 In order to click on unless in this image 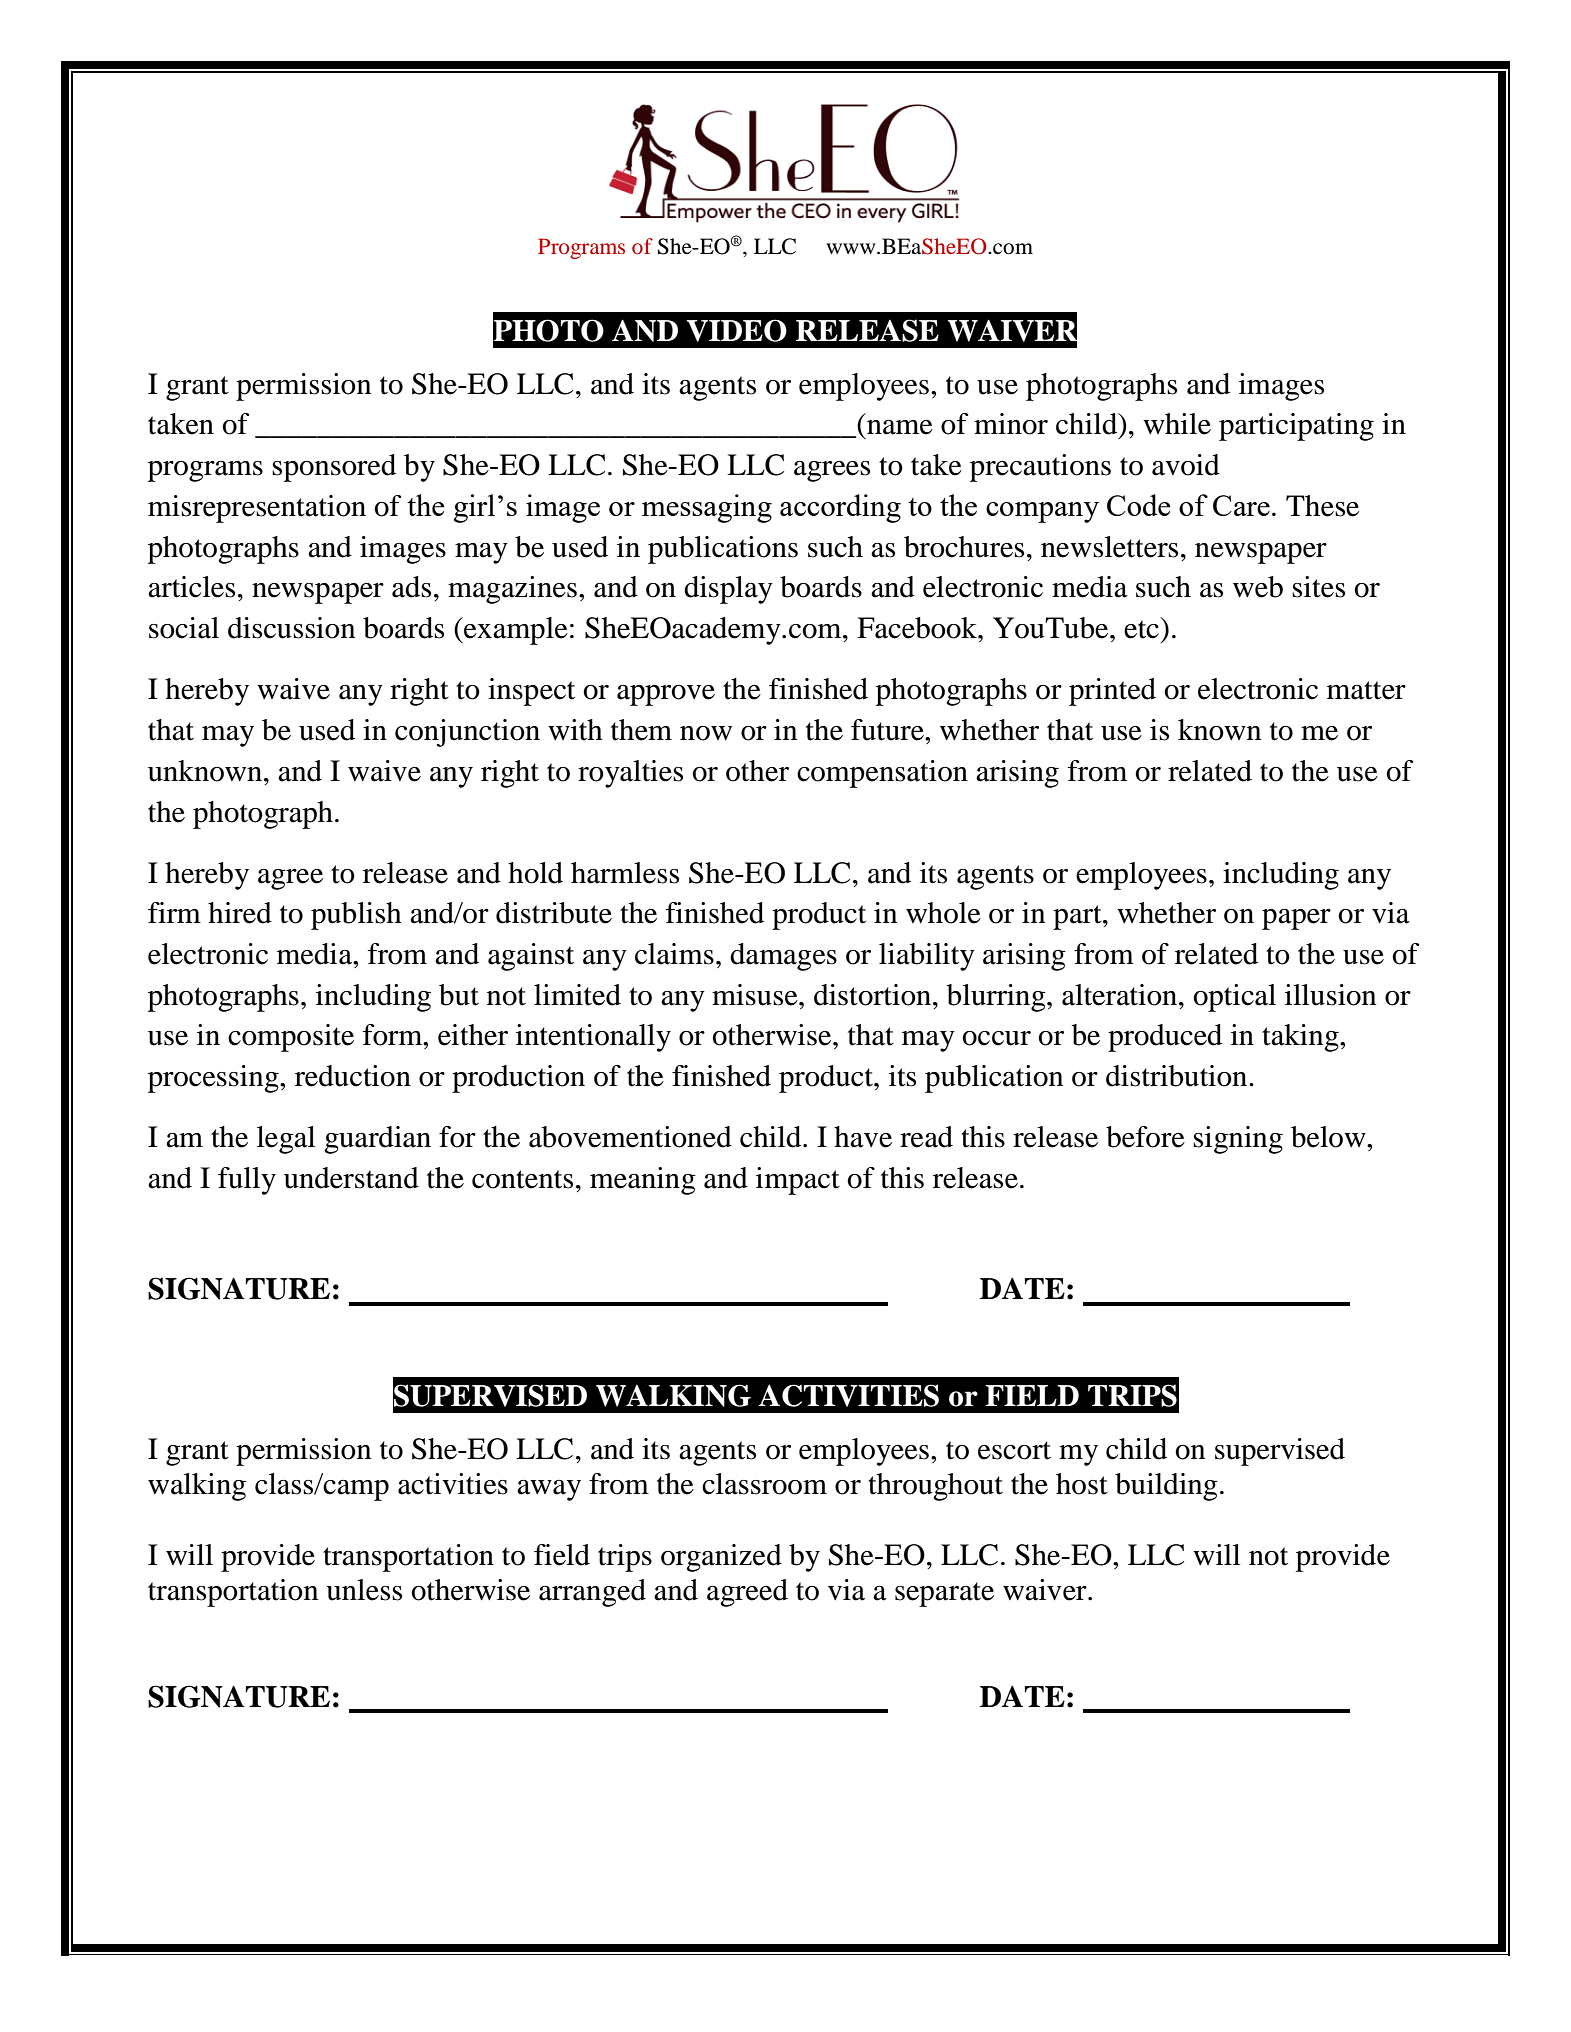, I will do `click(364, 1590)`.
